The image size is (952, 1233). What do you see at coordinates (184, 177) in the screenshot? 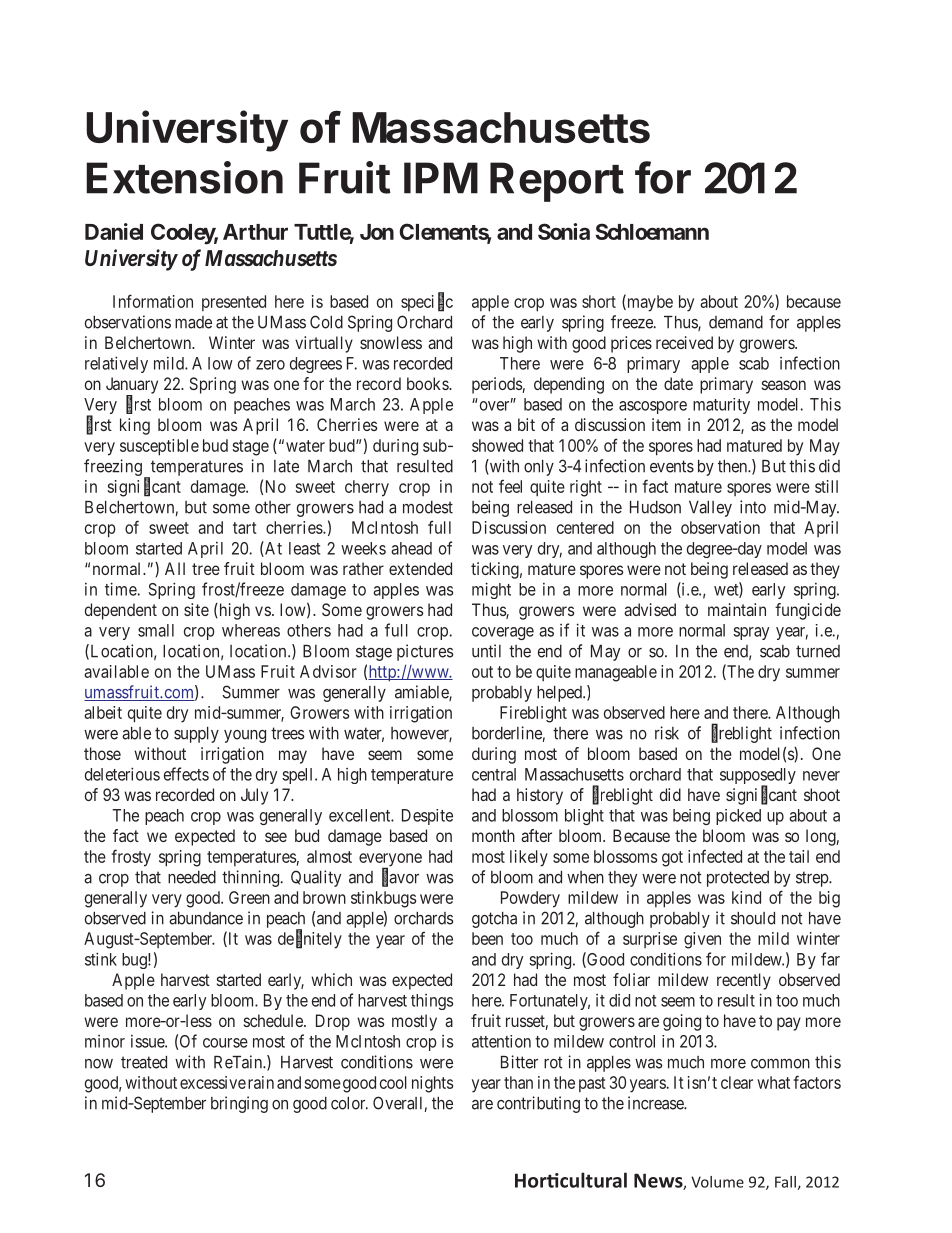
I see `Extension` at bounding box center [184, 177].
